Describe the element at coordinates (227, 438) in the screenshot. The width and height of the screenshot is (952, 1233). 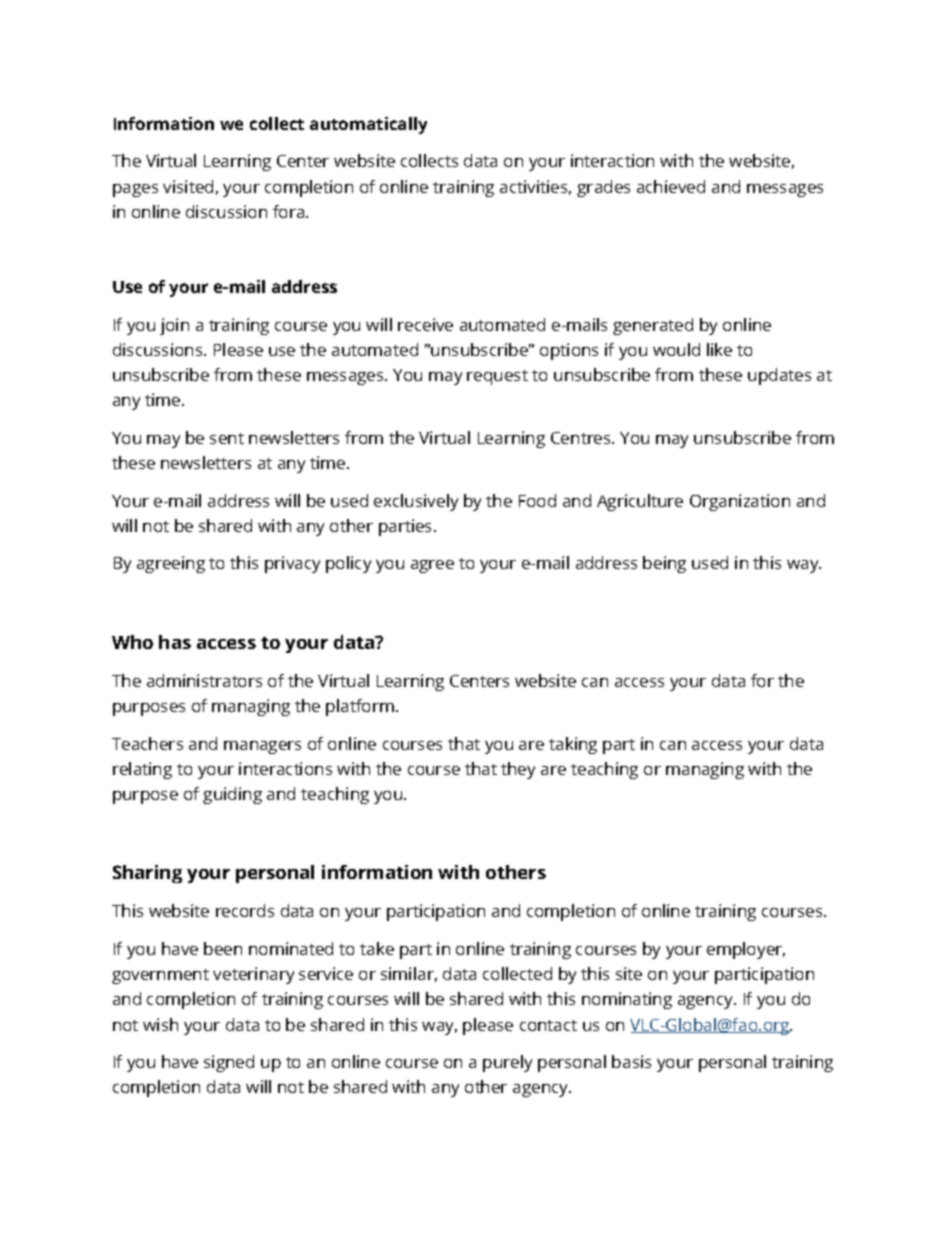
I see `sent` at that location.
